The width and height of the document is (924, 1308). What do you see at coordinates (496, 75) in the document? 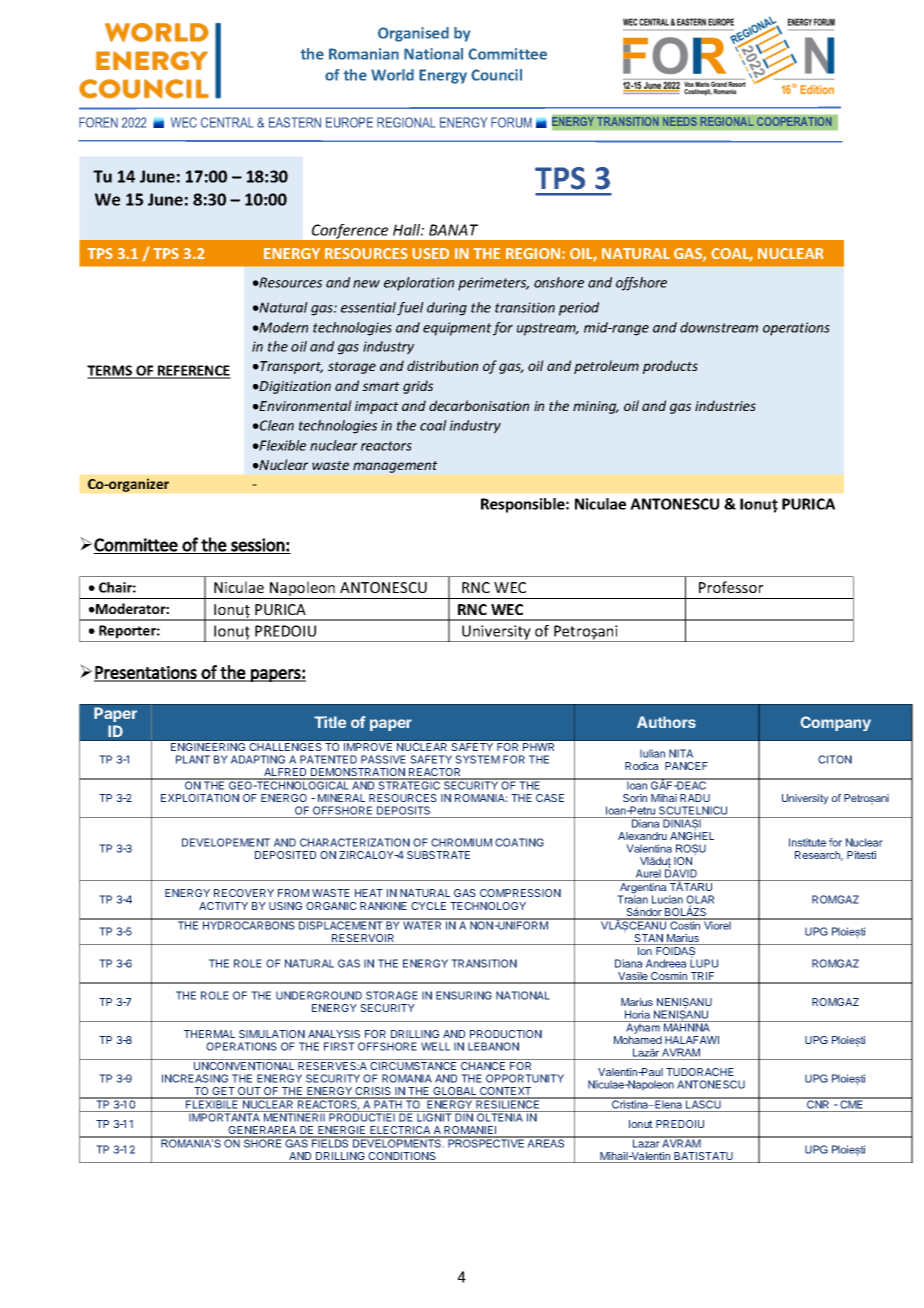
I see `Council` at bounding box center [496, 75].
